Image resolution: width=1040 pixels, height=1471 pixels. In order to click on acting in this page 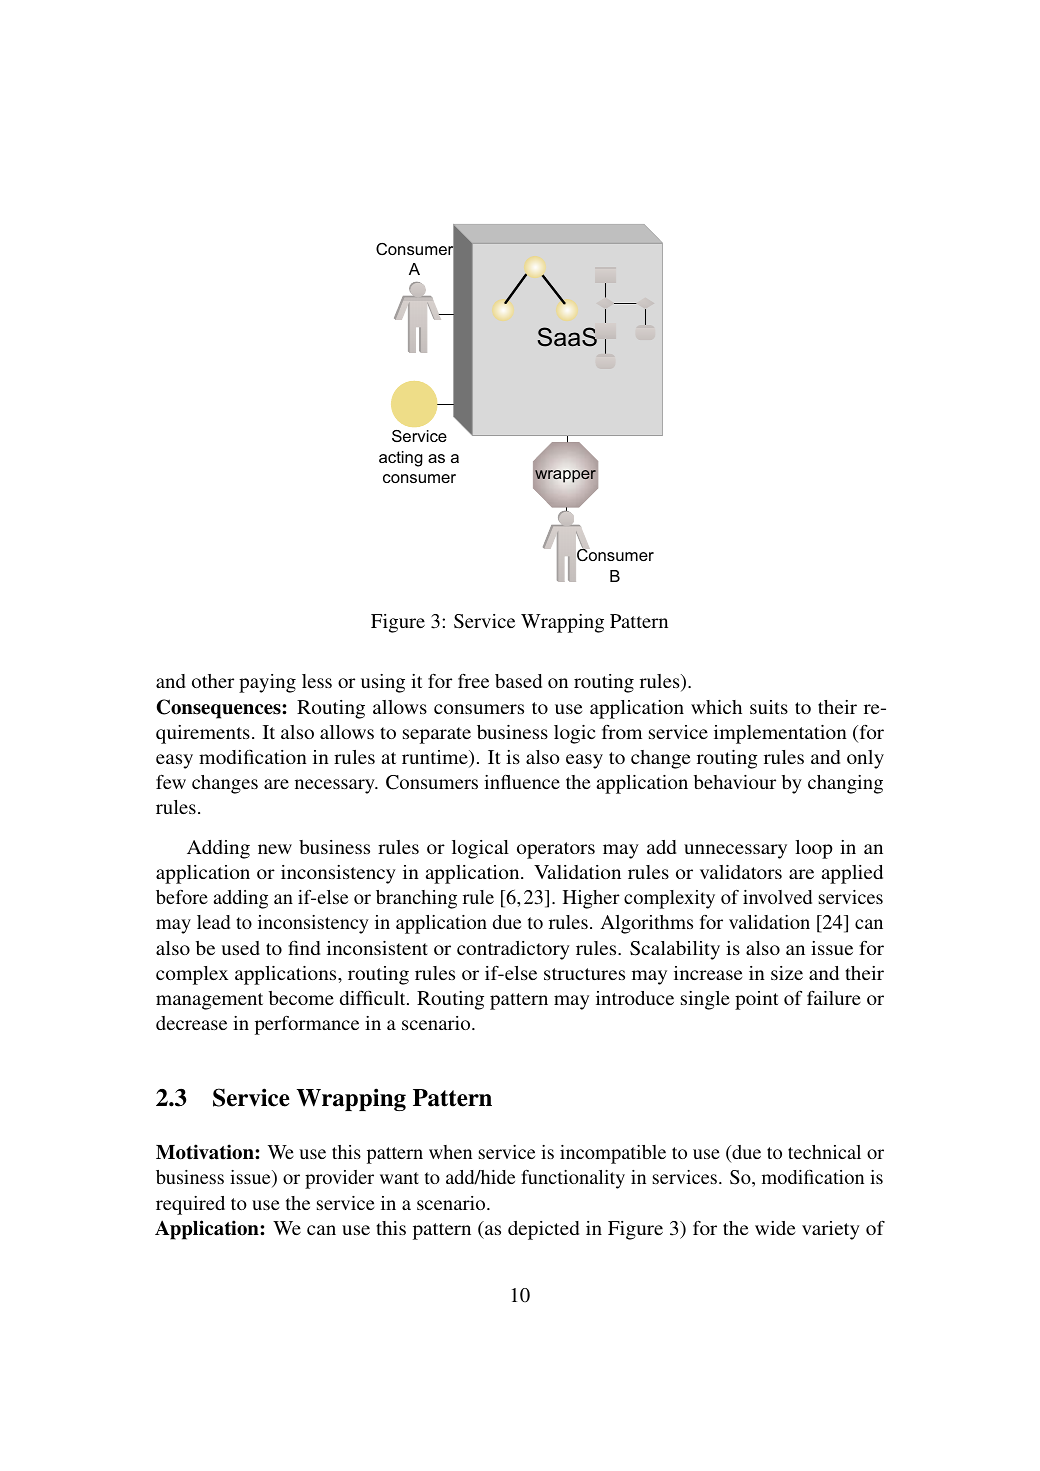, I will do `click(401, 459)`.
